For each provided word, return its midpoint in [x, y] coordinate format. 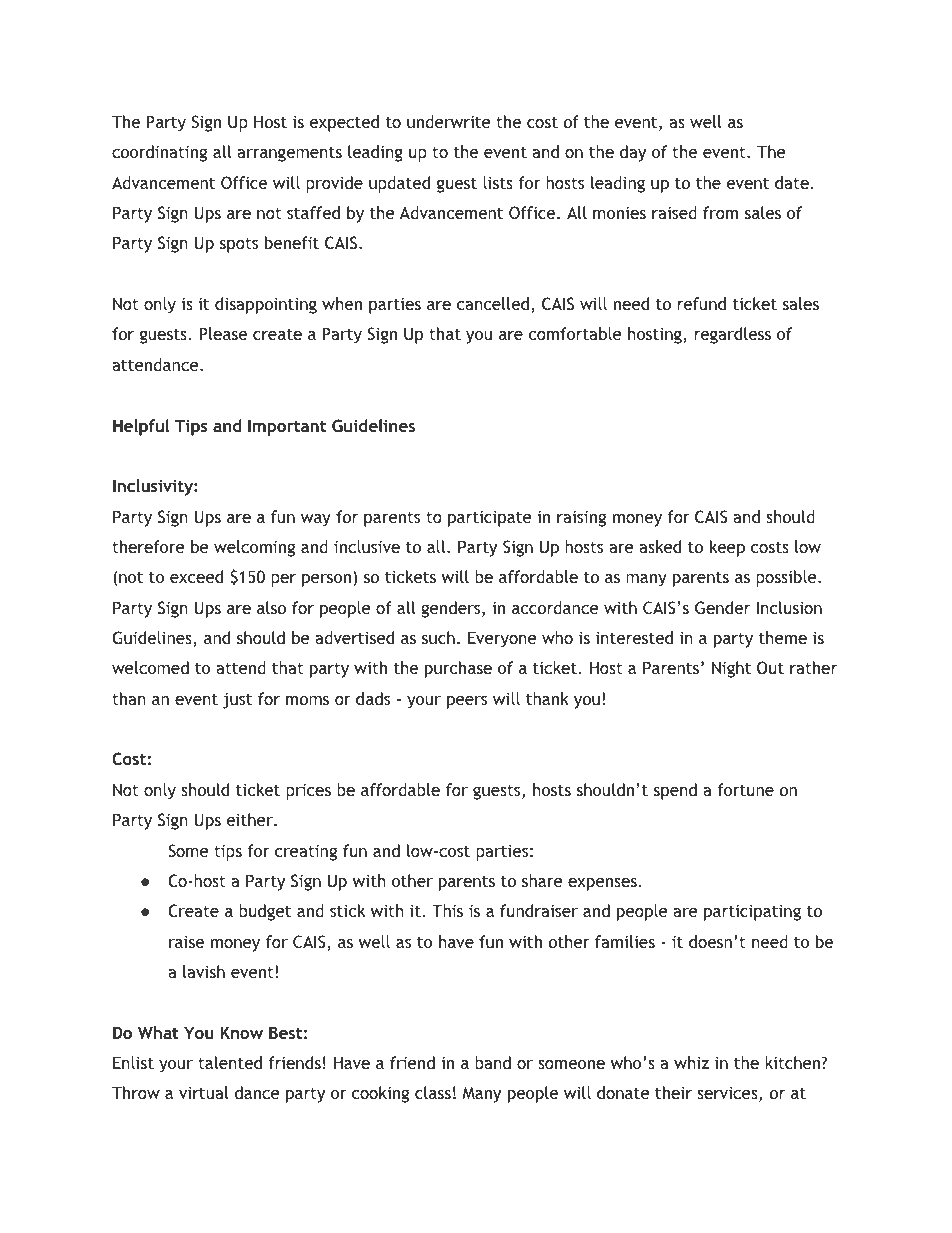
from [720, 212]
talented [230, 1062]
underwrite [449, 121]
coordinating [159, 153]
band [493, 1062]
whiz [691, 1062]
